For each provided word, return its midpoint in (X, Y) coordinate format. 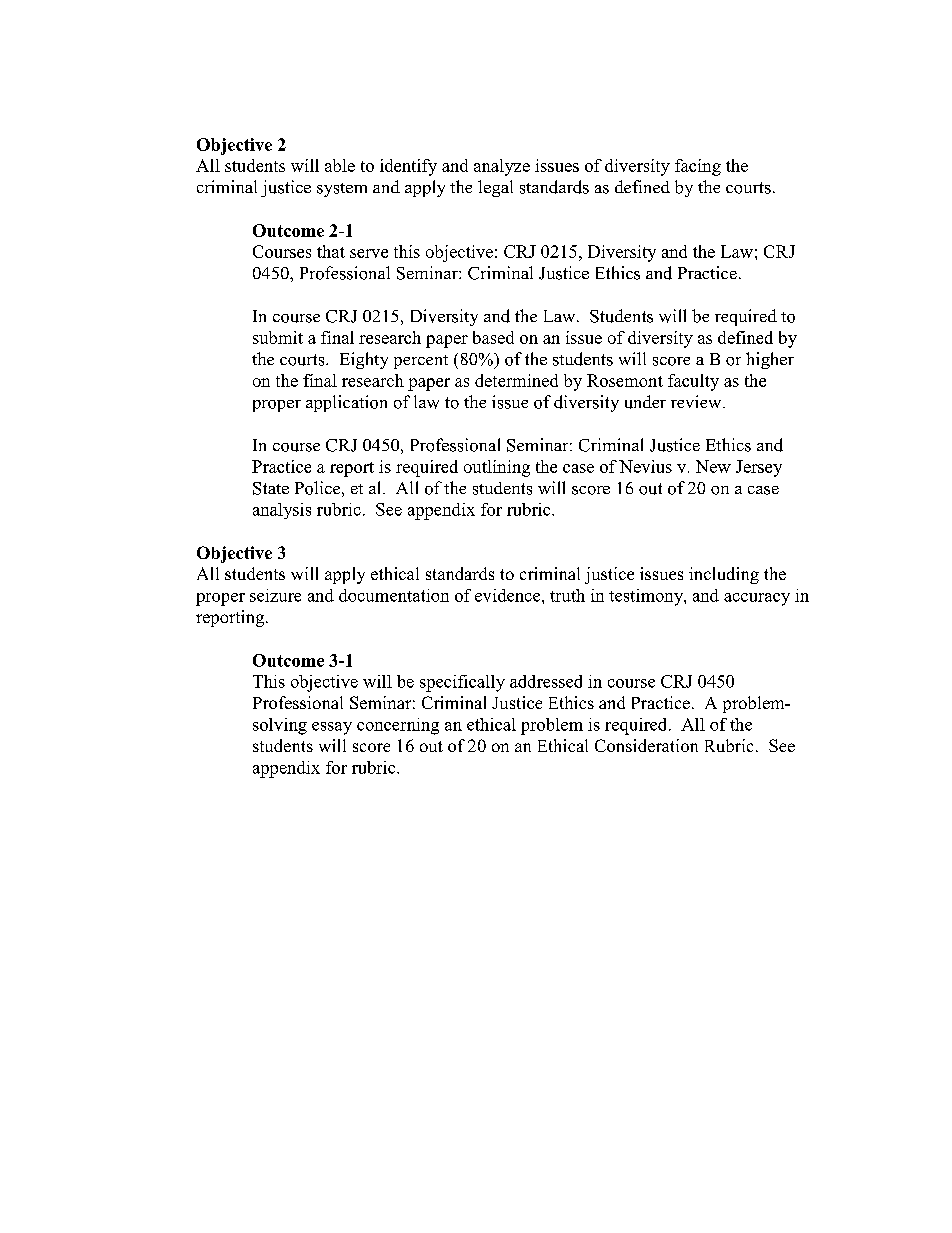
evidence (509, 595)
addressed (546, 681)
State (271, 488)
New (713, 466)
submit (278, 337)
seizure (275, 595)
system (342, 190)
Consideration (646, 745)
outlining (497, 468)
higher (770, 360)
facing (698, 167)
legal (495, 188)
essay (332, 728)
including (724, 575)
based (493, 337)
